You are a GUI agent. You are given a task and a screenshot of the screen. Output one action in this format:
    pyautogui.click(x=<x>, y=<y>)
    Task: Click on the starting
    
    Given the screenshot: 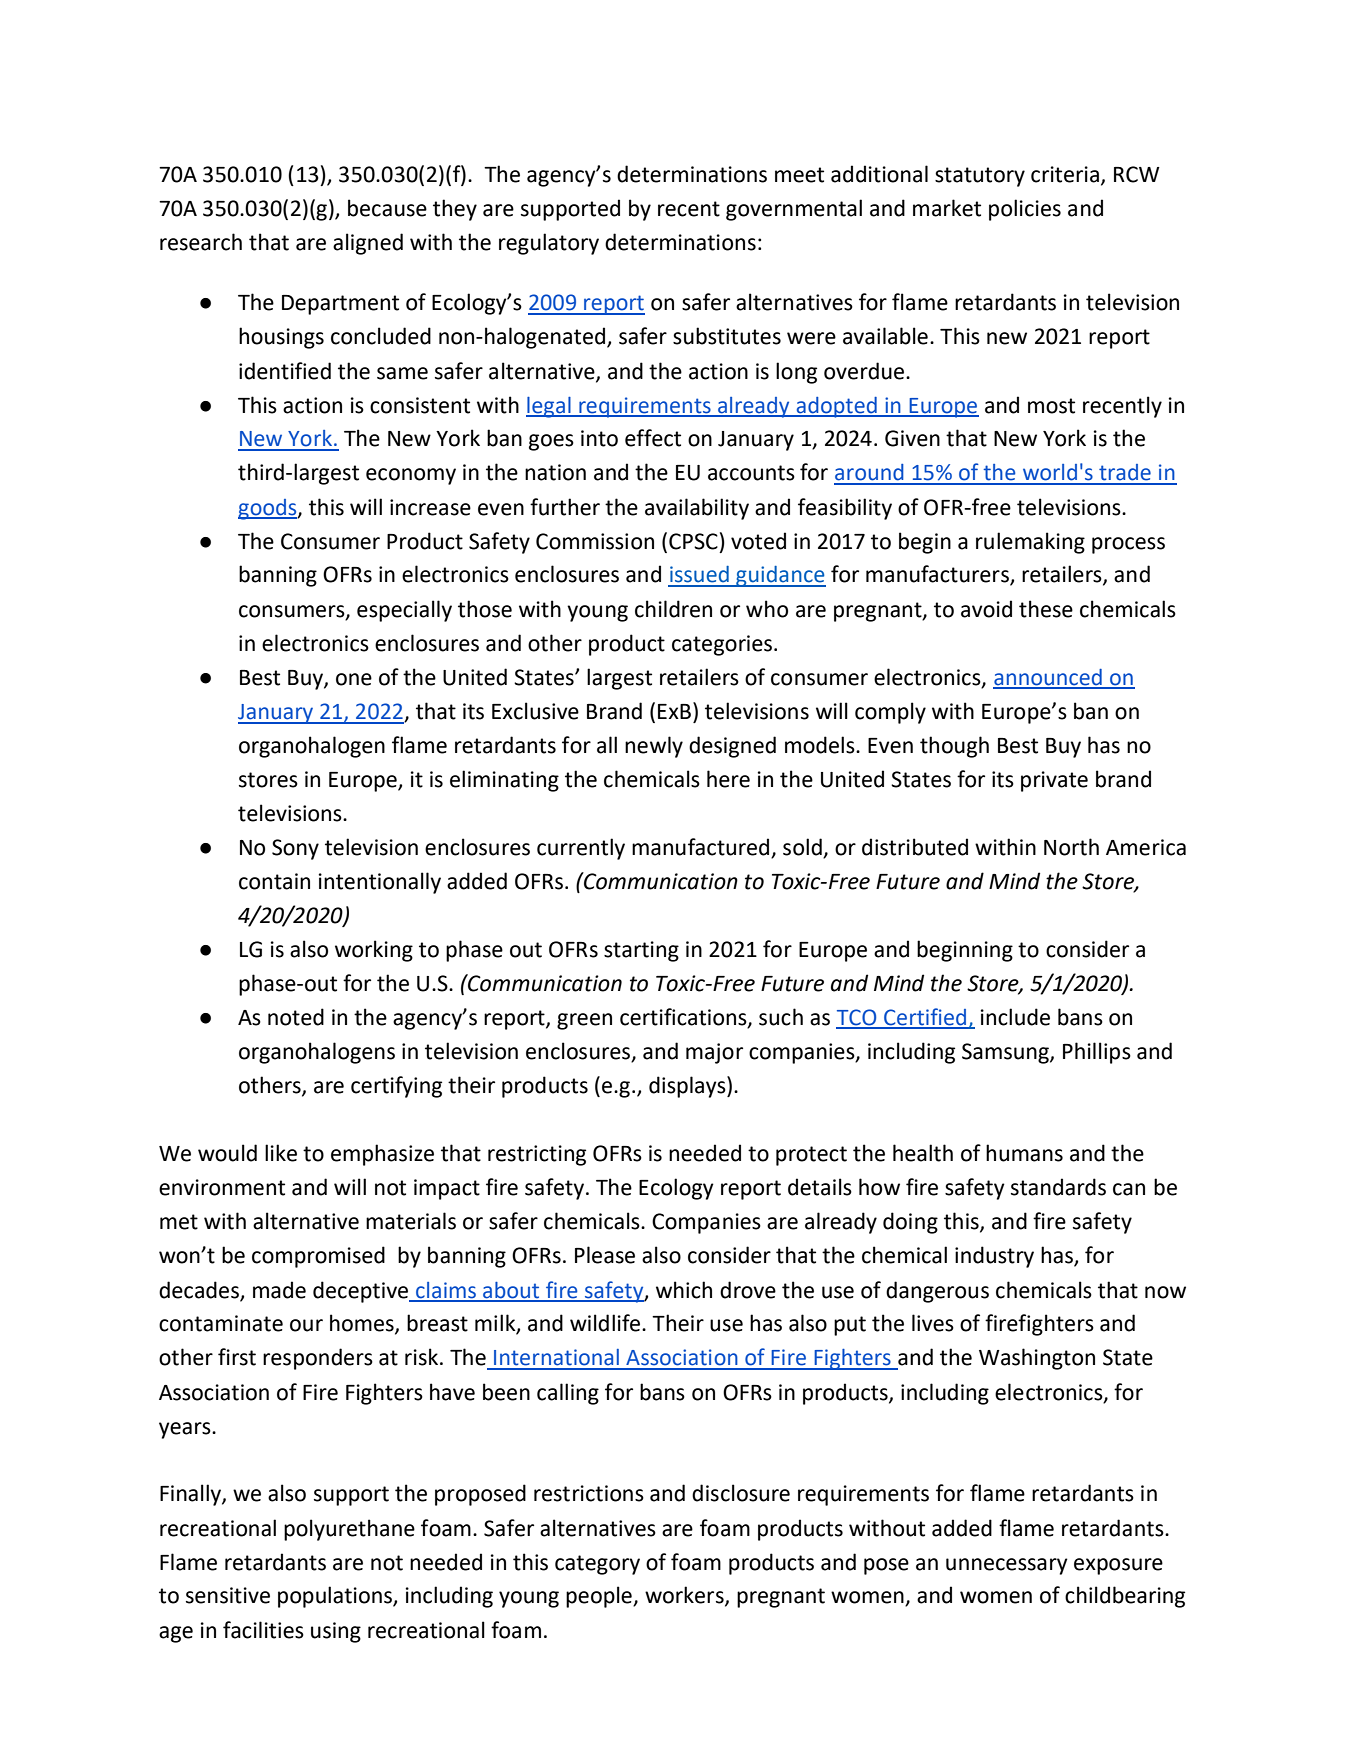 What is the action you would take?
    pyautogui.click(x=641, y=951)
